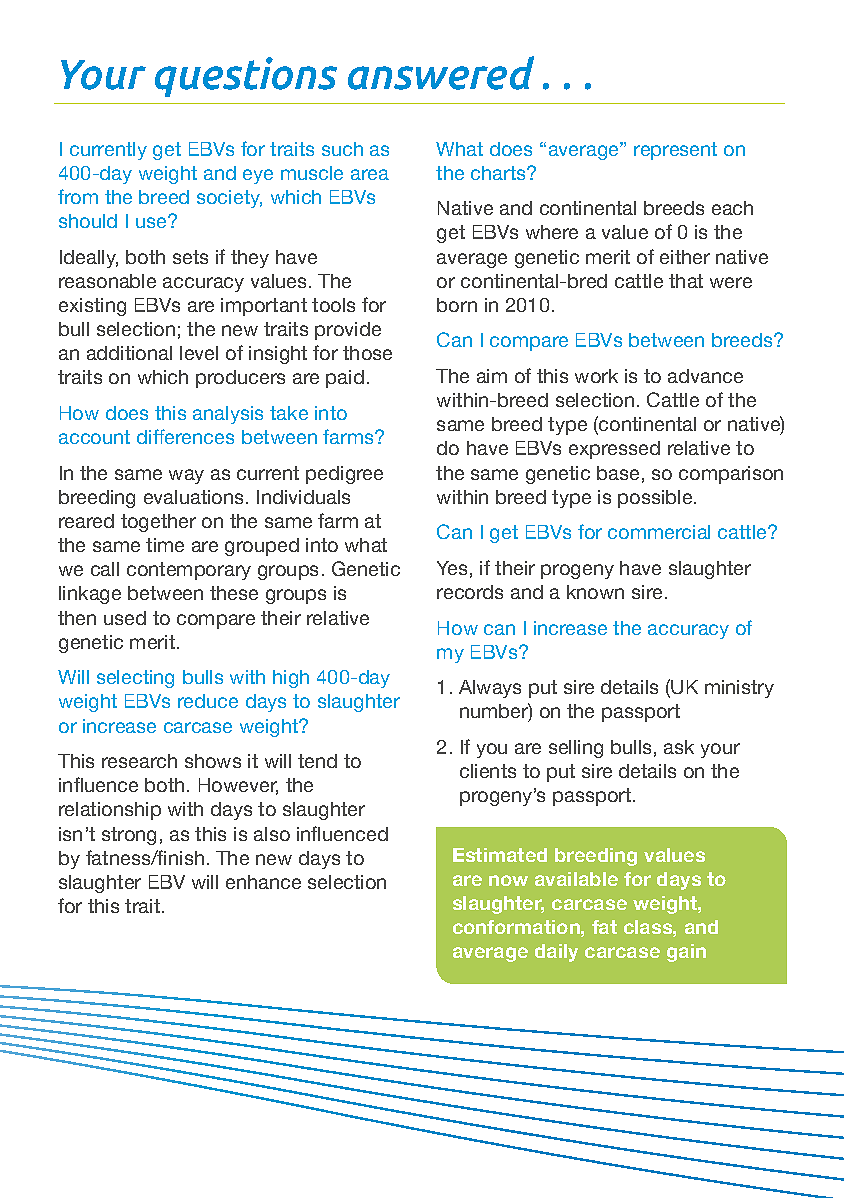  Describe the element at coordinates (490, 689) in the screenshot. I see `Always` at that location.
